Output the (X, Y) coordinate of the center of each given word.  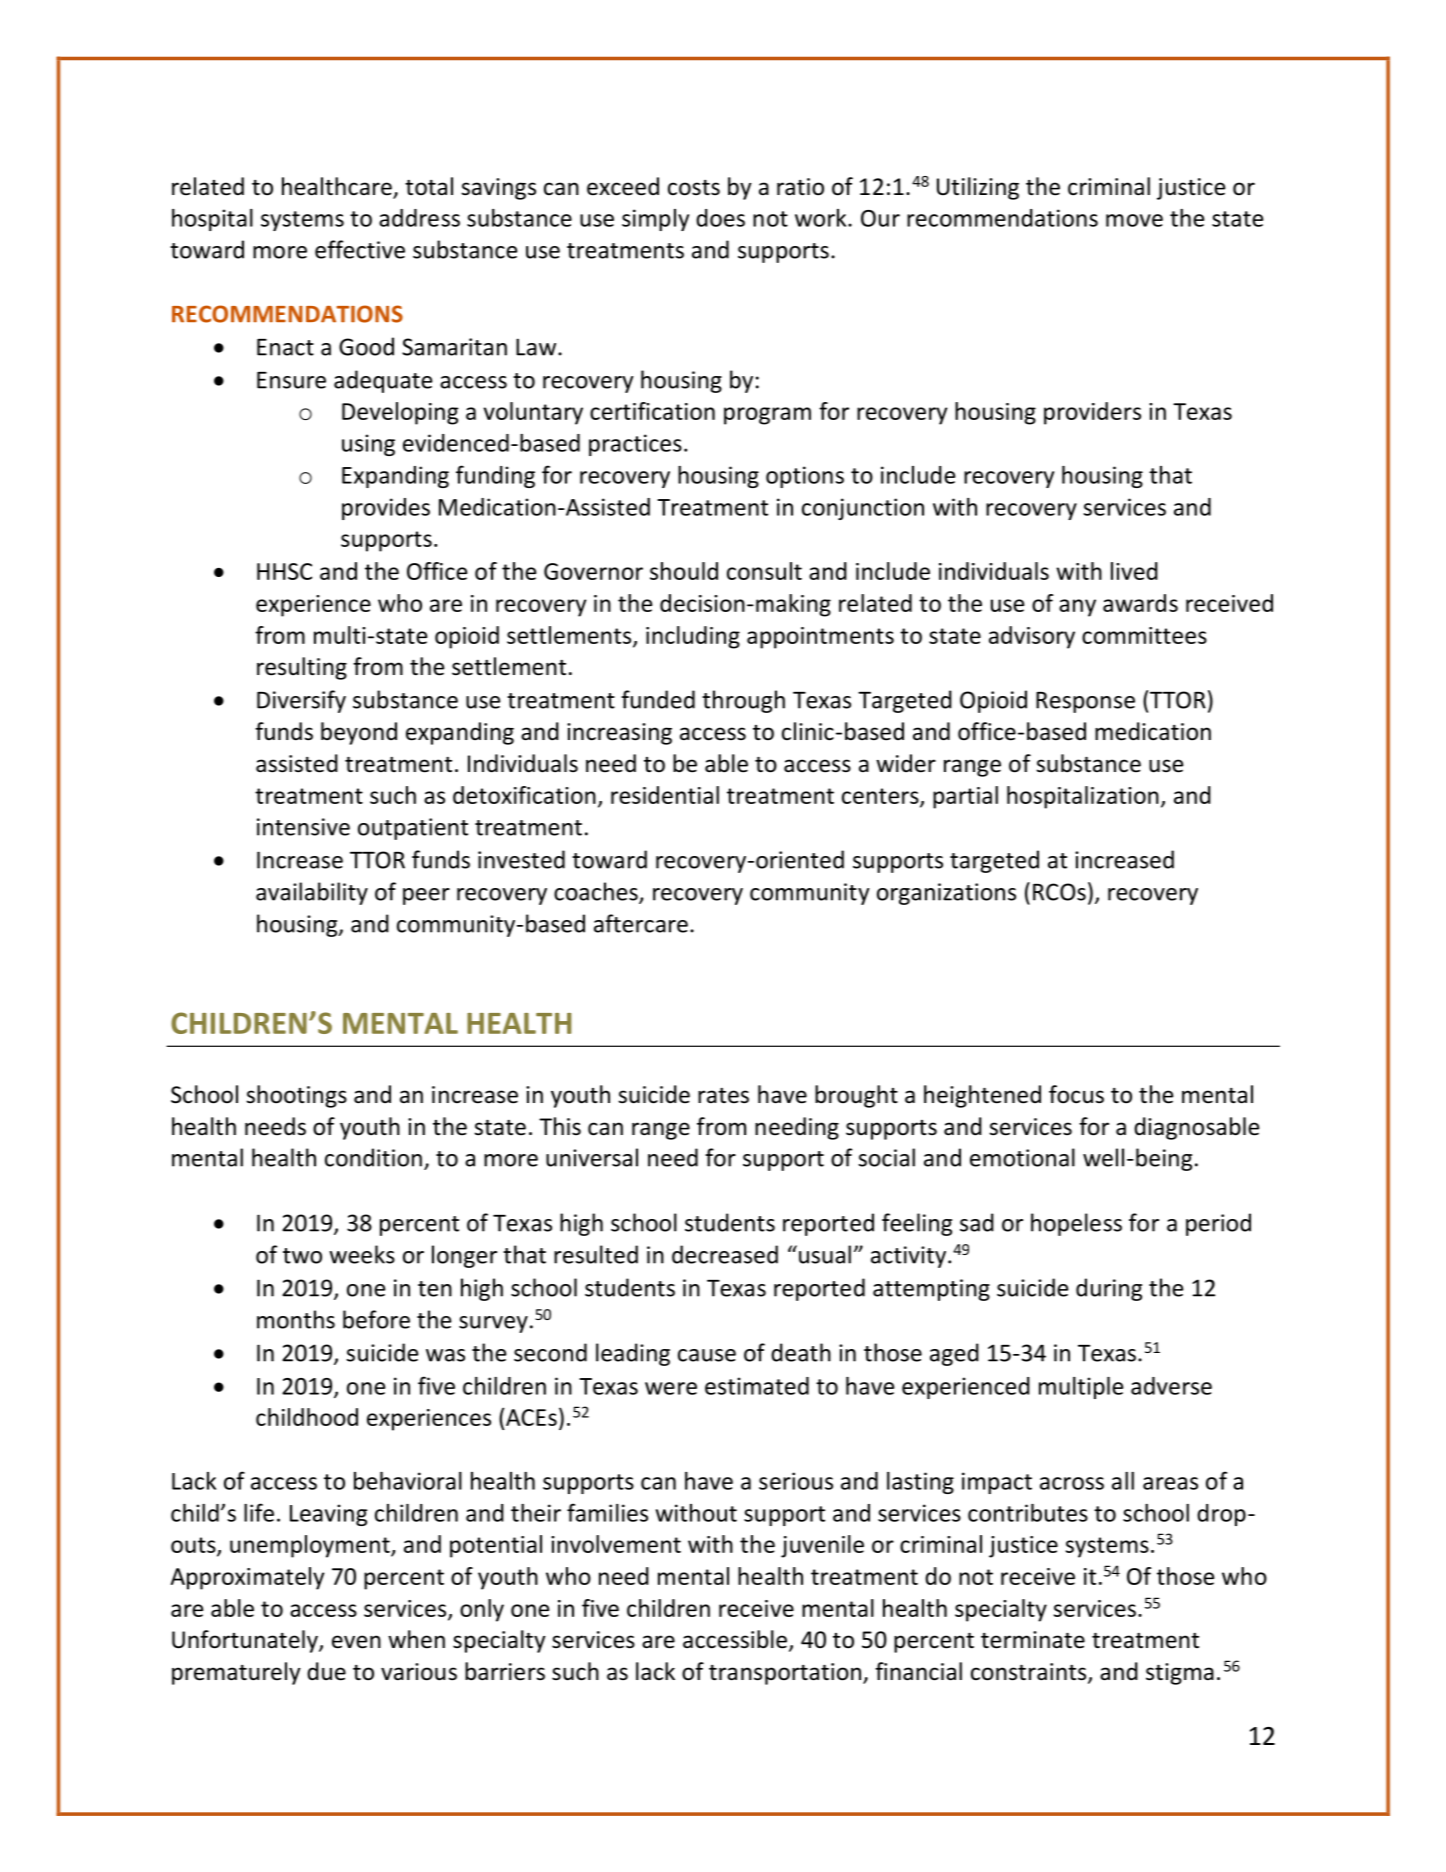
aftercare (641, 923)
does (720, 218)
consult (764, 571)
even (356, 1642)
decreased (725, 1254)
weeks (362, 1254)
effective (360, 249)
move (1134, 220)
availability (312, 893)
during (1109, 1289)
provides (386, 509)
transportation (785, 1674)
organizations (946, 894)
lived (1134, 571)
